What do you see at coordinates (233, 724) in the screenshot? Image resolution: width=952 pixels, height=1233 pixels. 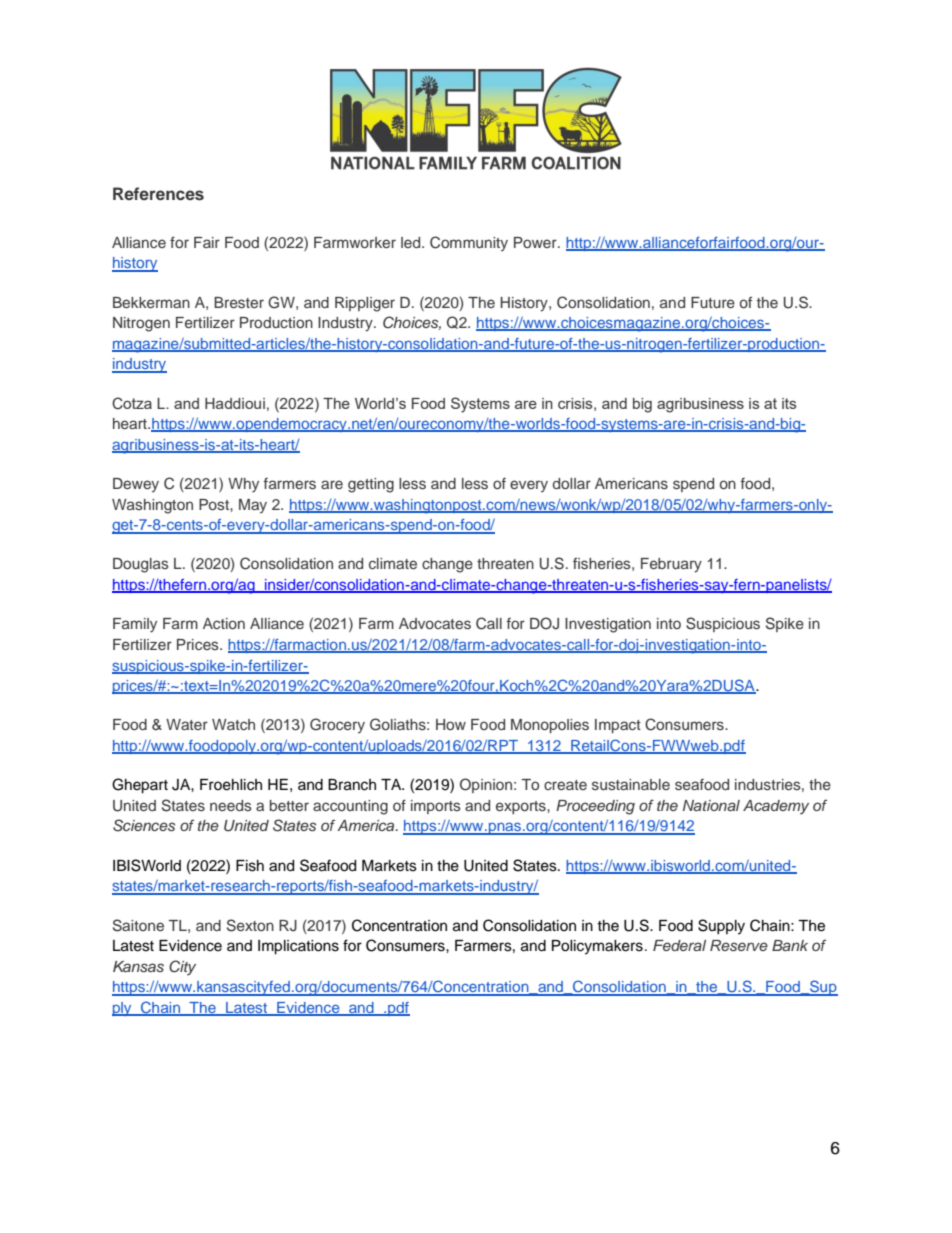 I see `Watch` at bounding box center [233, 724].
